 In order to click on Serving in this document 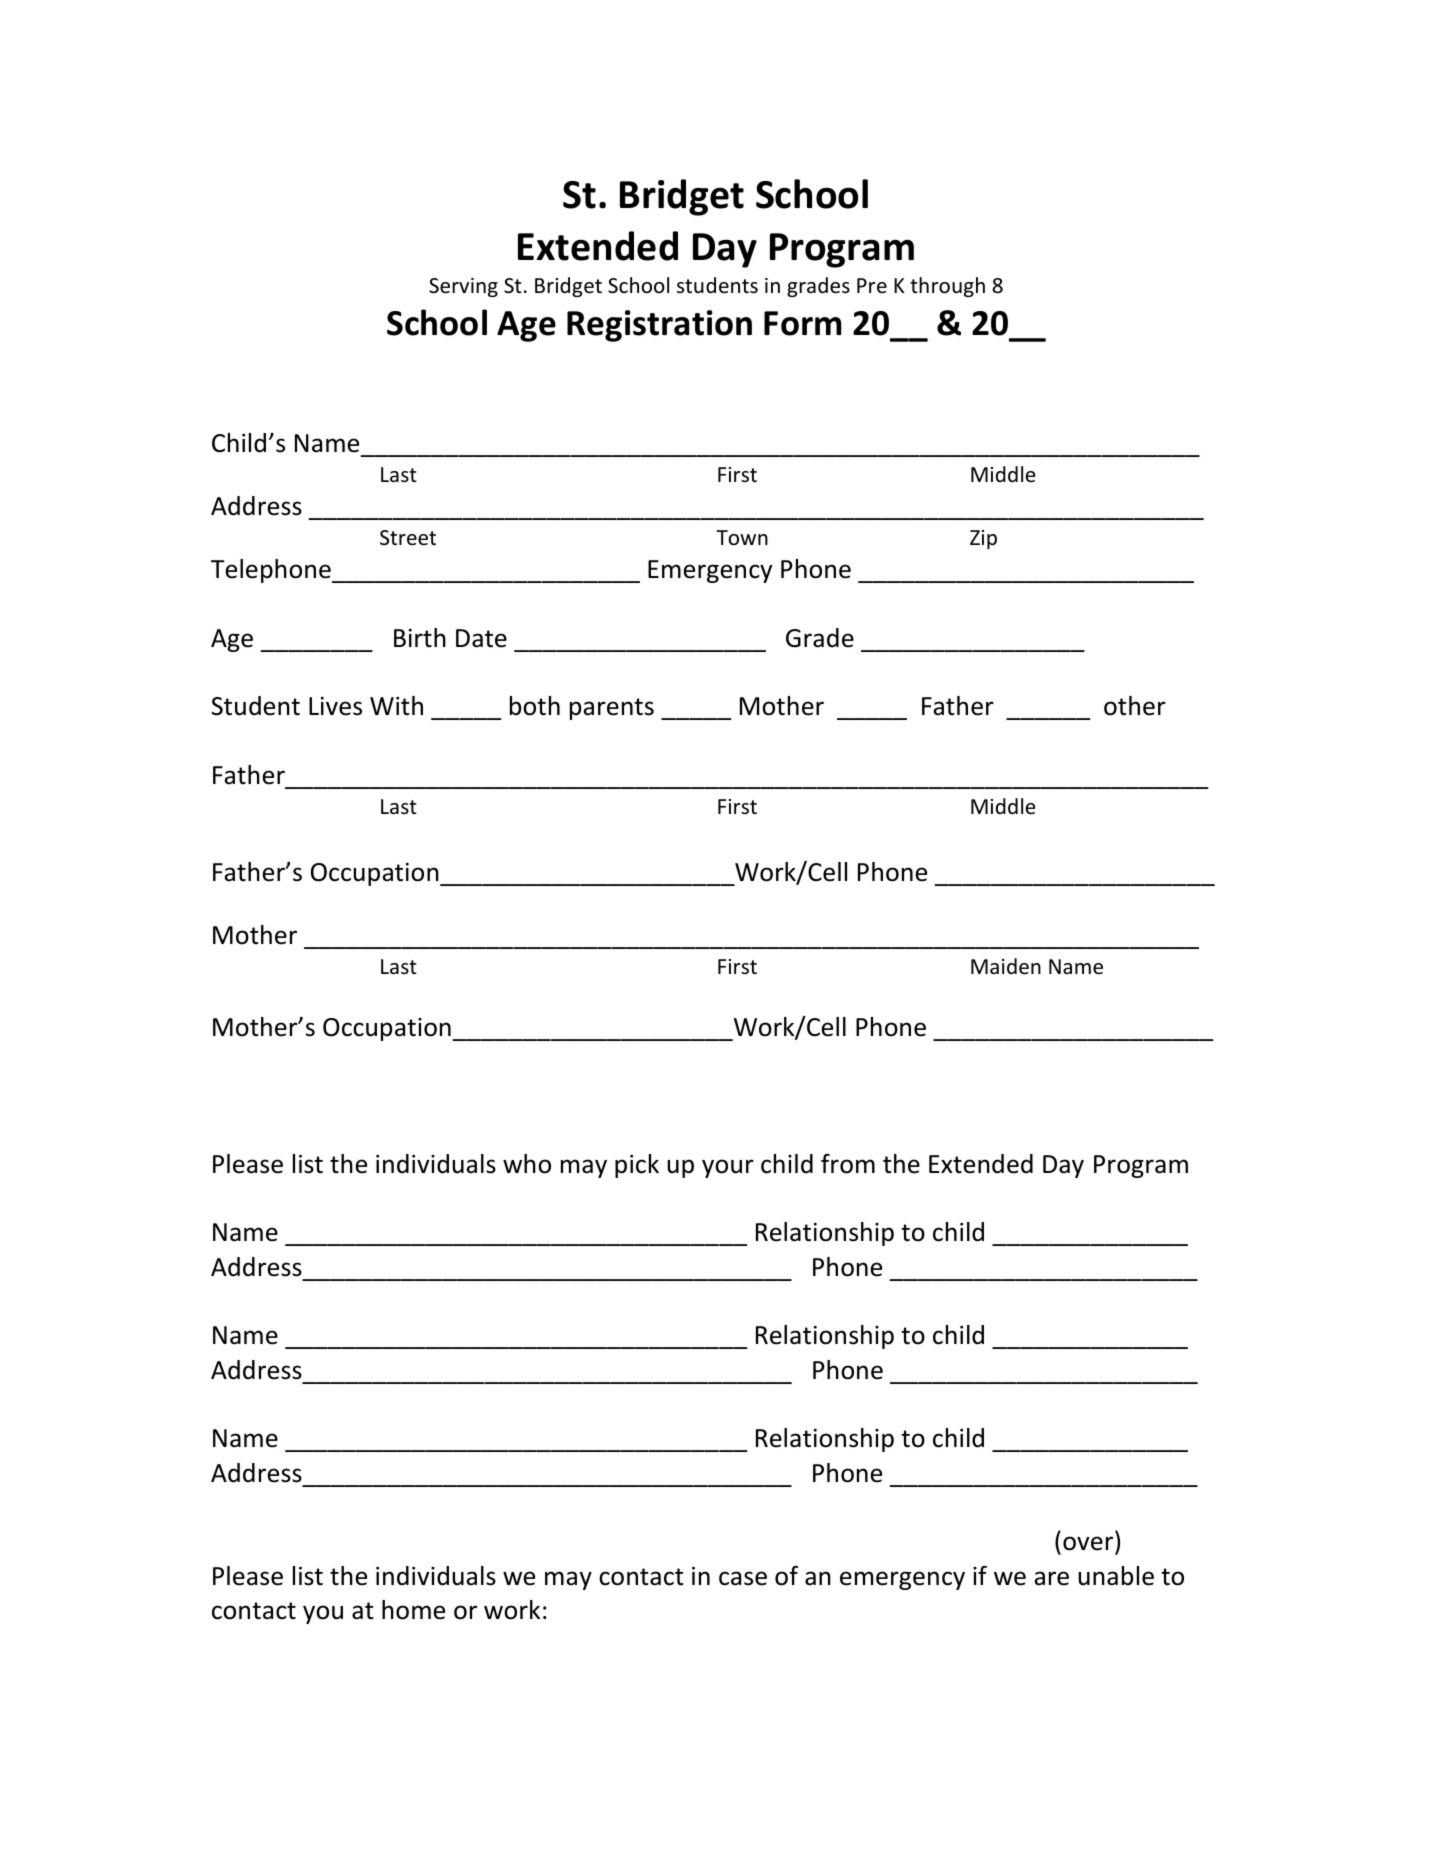, I will do `click(463, 287)`.
